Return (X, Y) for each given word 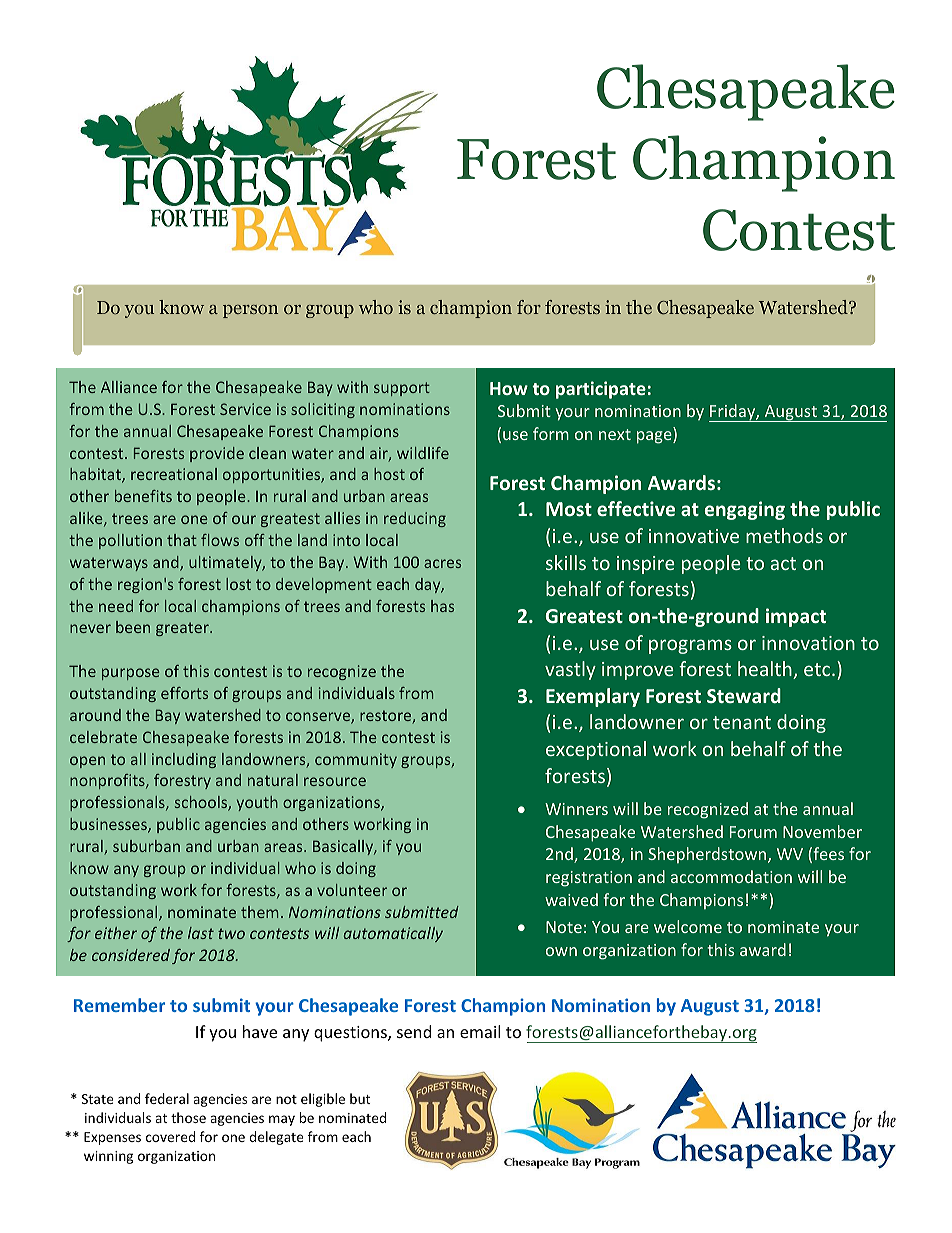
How (509, 388)
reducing (415, 519)
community (356, 760)
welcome (688, 926)
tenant (742, 722)
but (360, 1098)
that (182, 540)
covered (170, 1136)
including (184, 760)
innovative (694, 536)
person (250, 311)
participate (601, 390)
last (201, 933)
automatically (393, 934)
